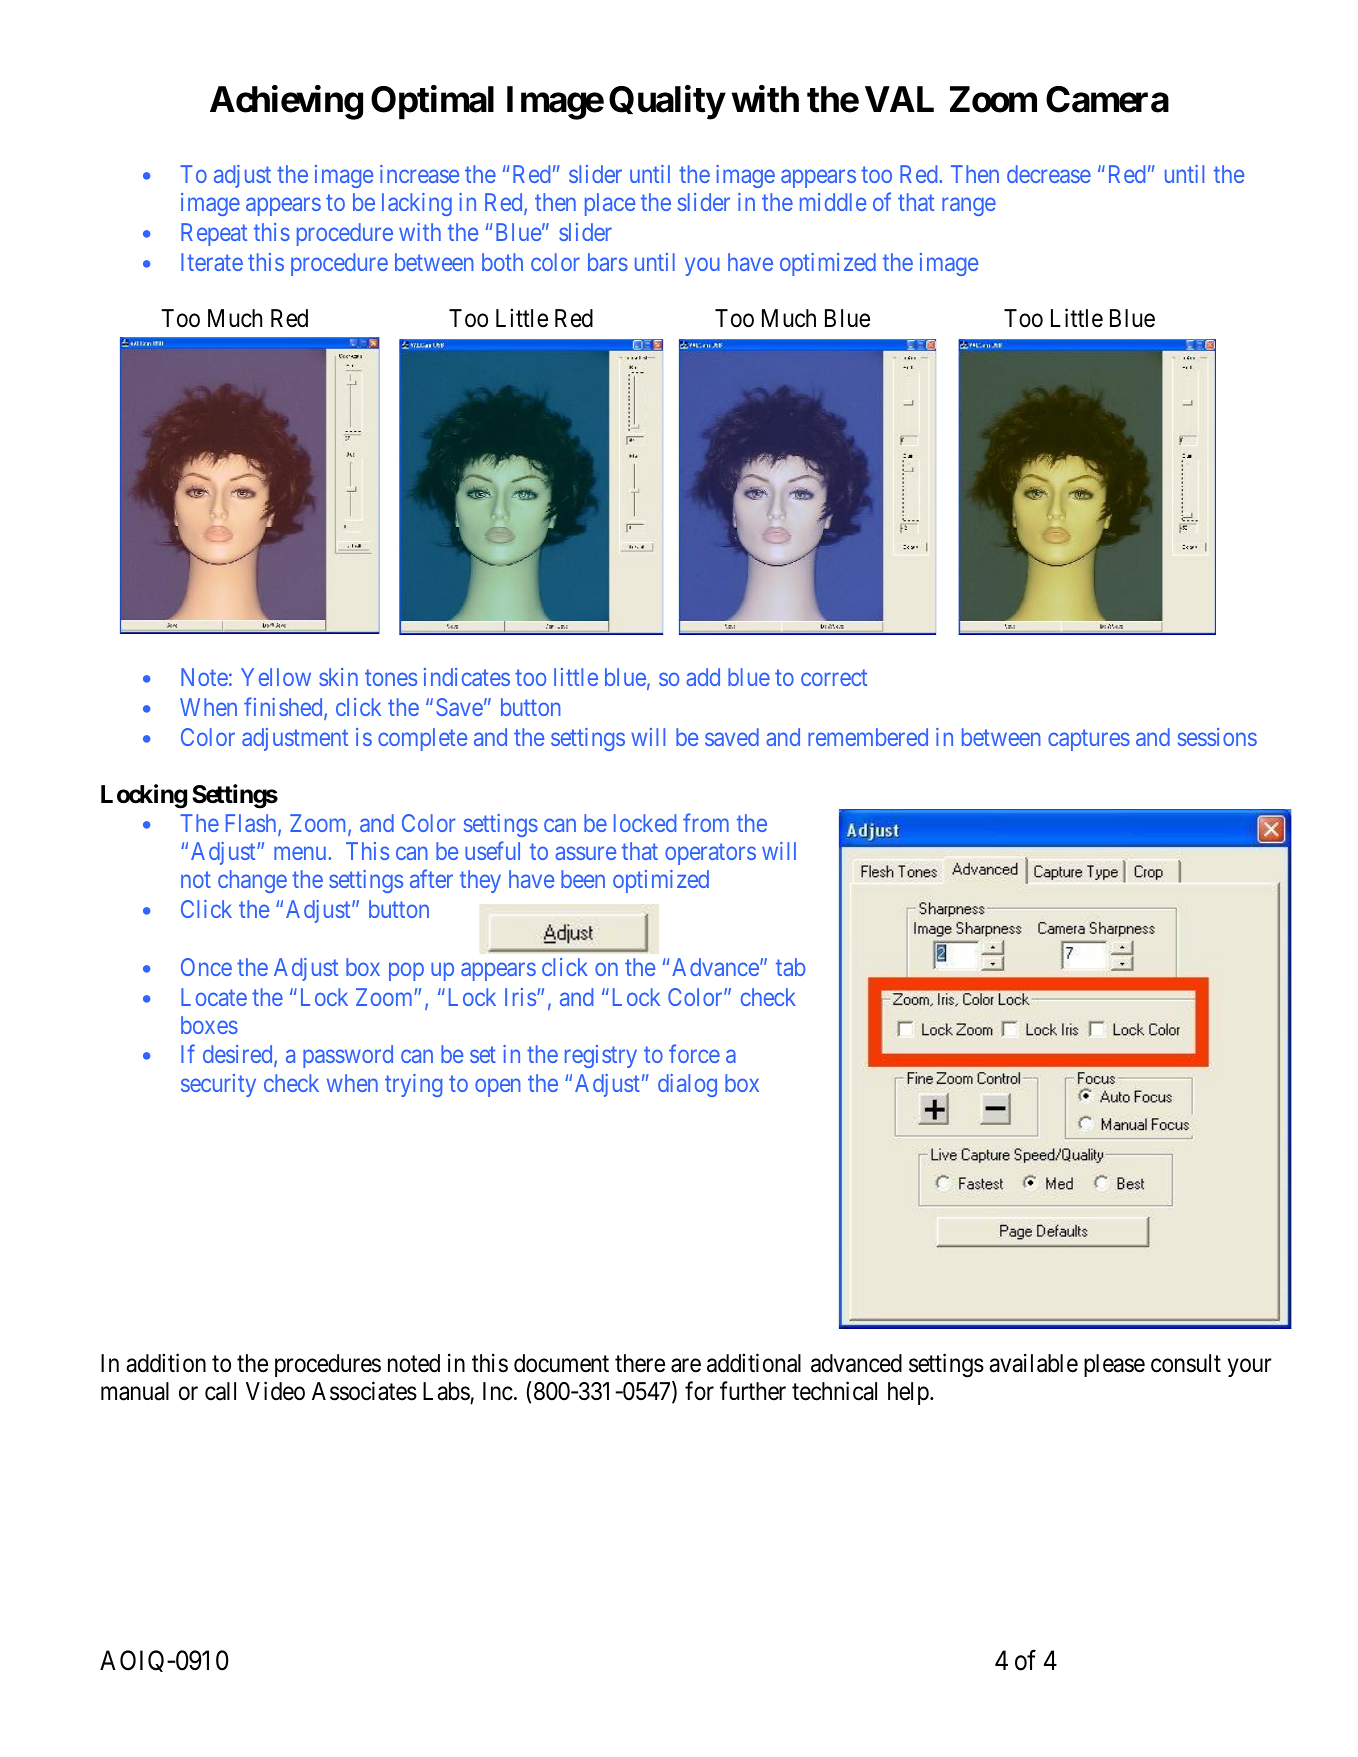 Image resolution: width=1358 pixels, height=1757 pixels. I want to click on bars, so click(608, 262).
